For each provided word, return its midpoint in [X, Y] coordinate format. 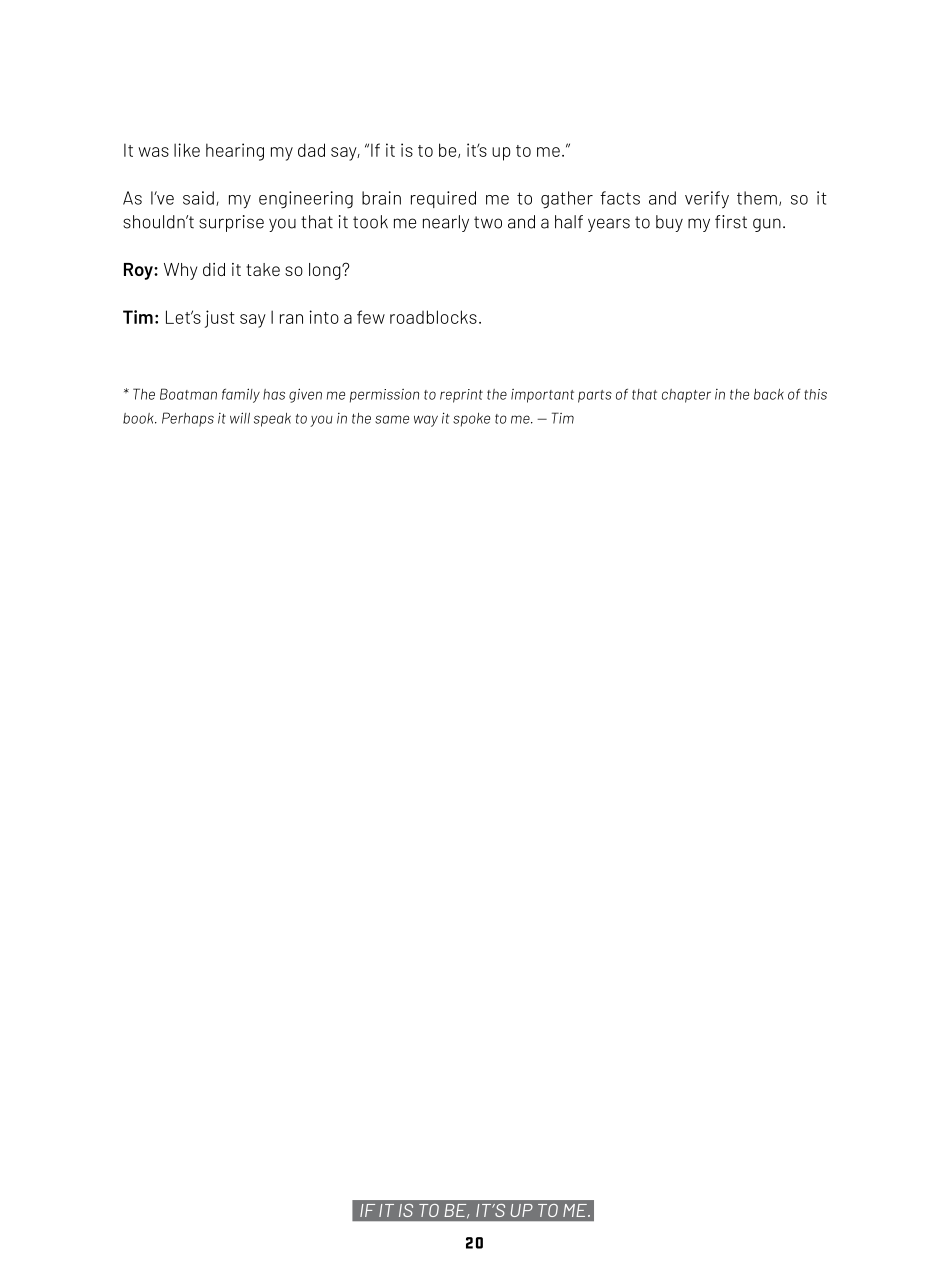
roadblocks [433, 317]
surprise [231, 223]
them [757, 198]
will [240, 418]
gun [767, 225]
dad [311, 150]
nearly [446, 223]
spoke [471, 420]
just [220, 319]
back [769, 394]
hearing [235, 152]
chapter [686, 396]
